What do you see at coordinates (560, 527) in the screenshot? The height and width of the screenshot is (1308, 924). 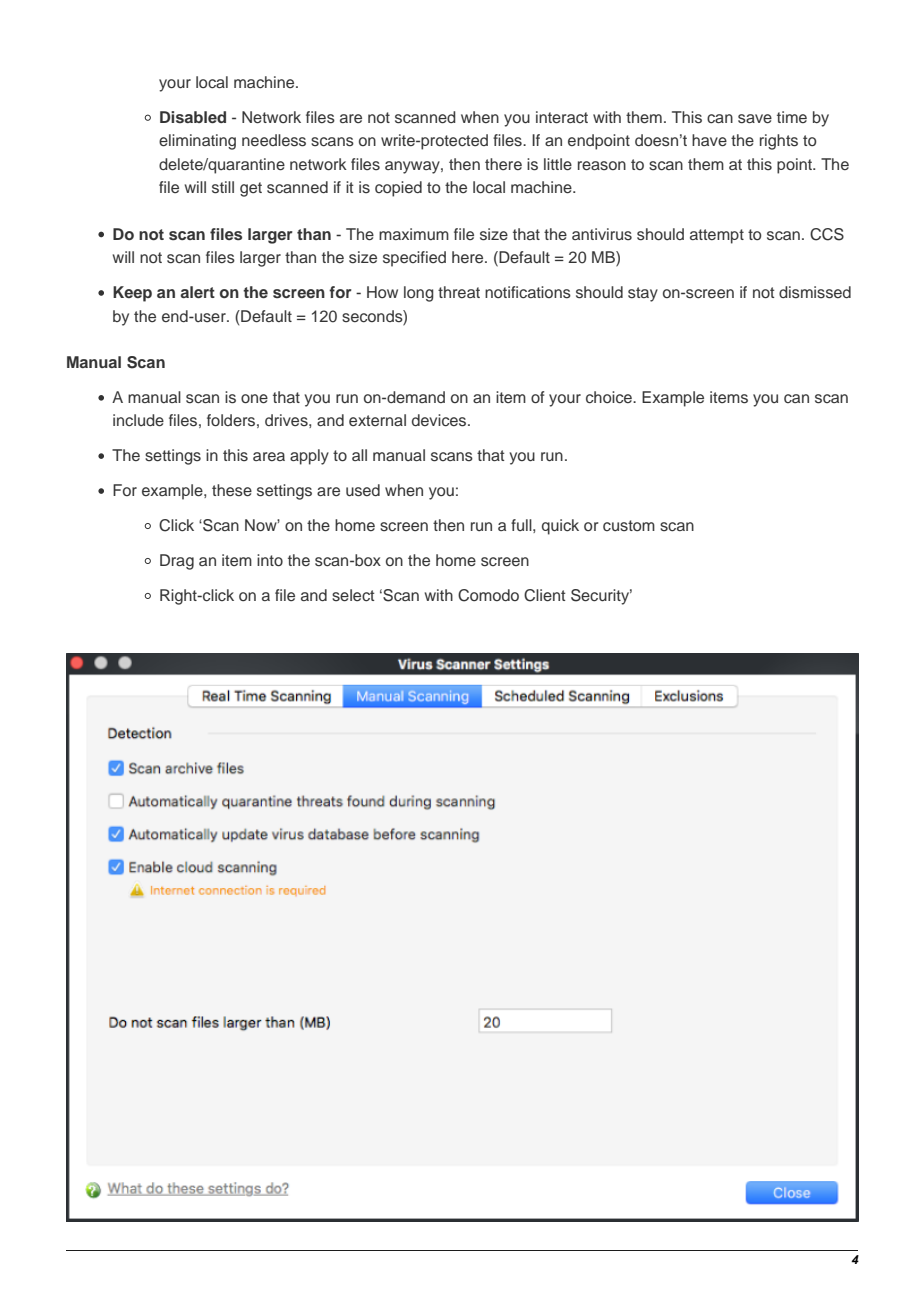 I see `quick` at bounding box center [560, 527].
